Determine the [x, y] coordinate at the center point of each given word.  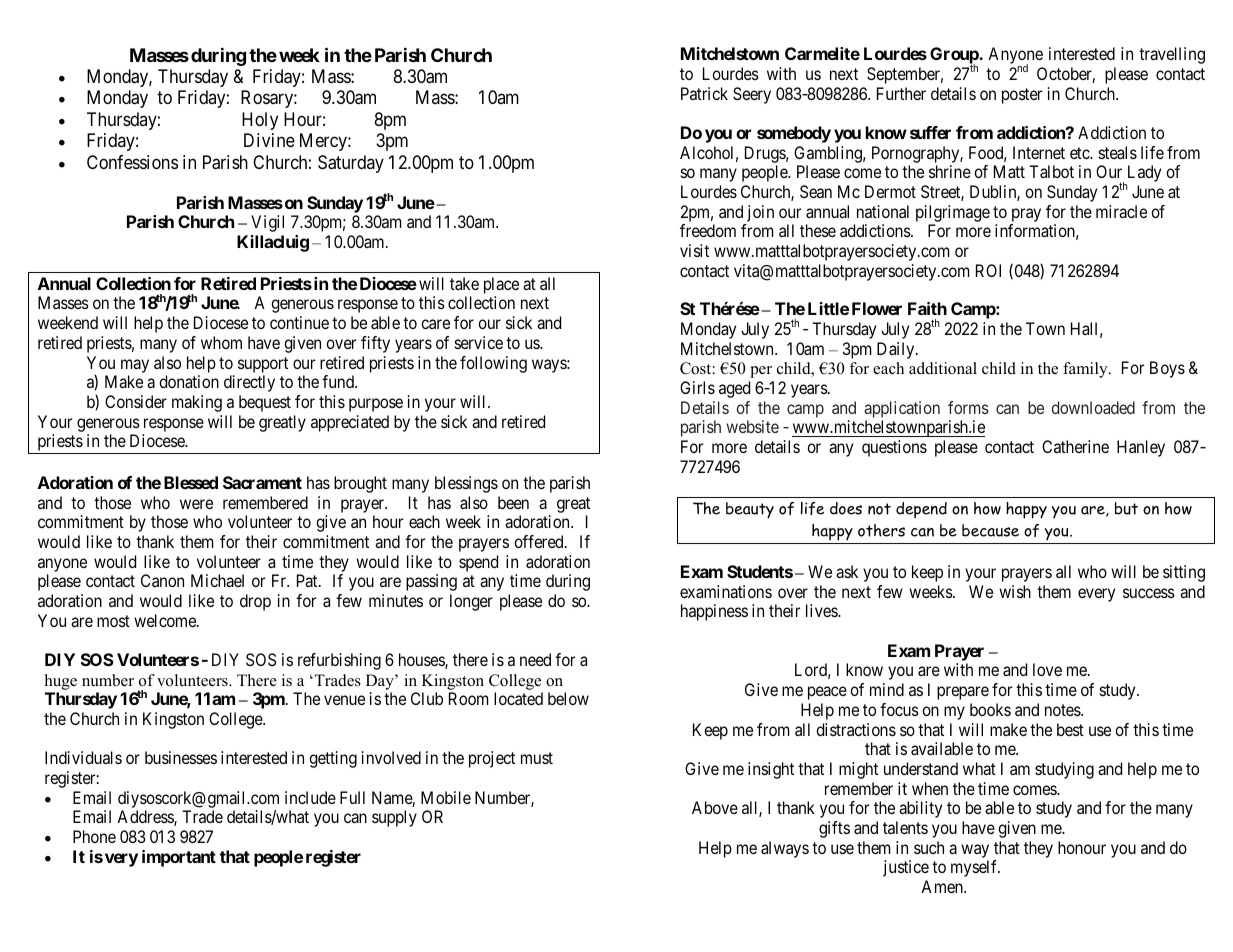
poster [1022, 96]
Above [715, 807]
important [179, 858]
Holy [260, 121]
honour [1082, 847]
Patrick [704, 93]
